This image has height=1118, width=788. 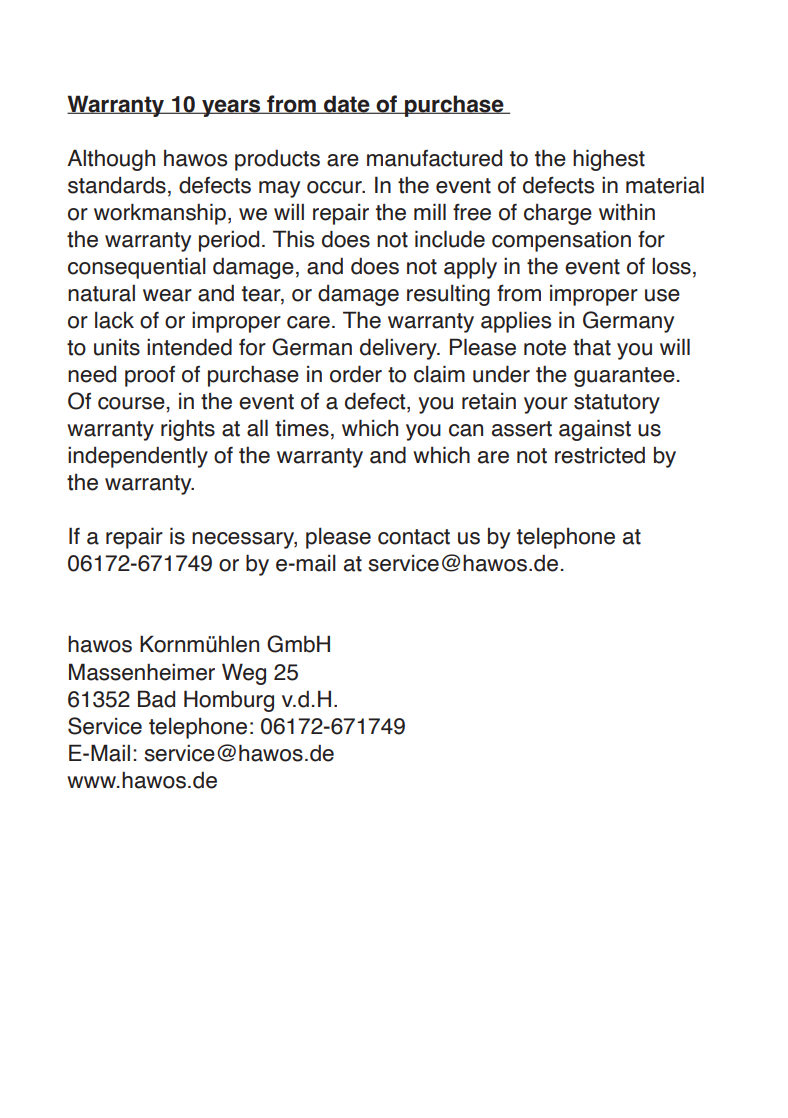 What do you see at coordinates (167, 295) in the image?
I see `wear` at bounding box center [167, 295].
